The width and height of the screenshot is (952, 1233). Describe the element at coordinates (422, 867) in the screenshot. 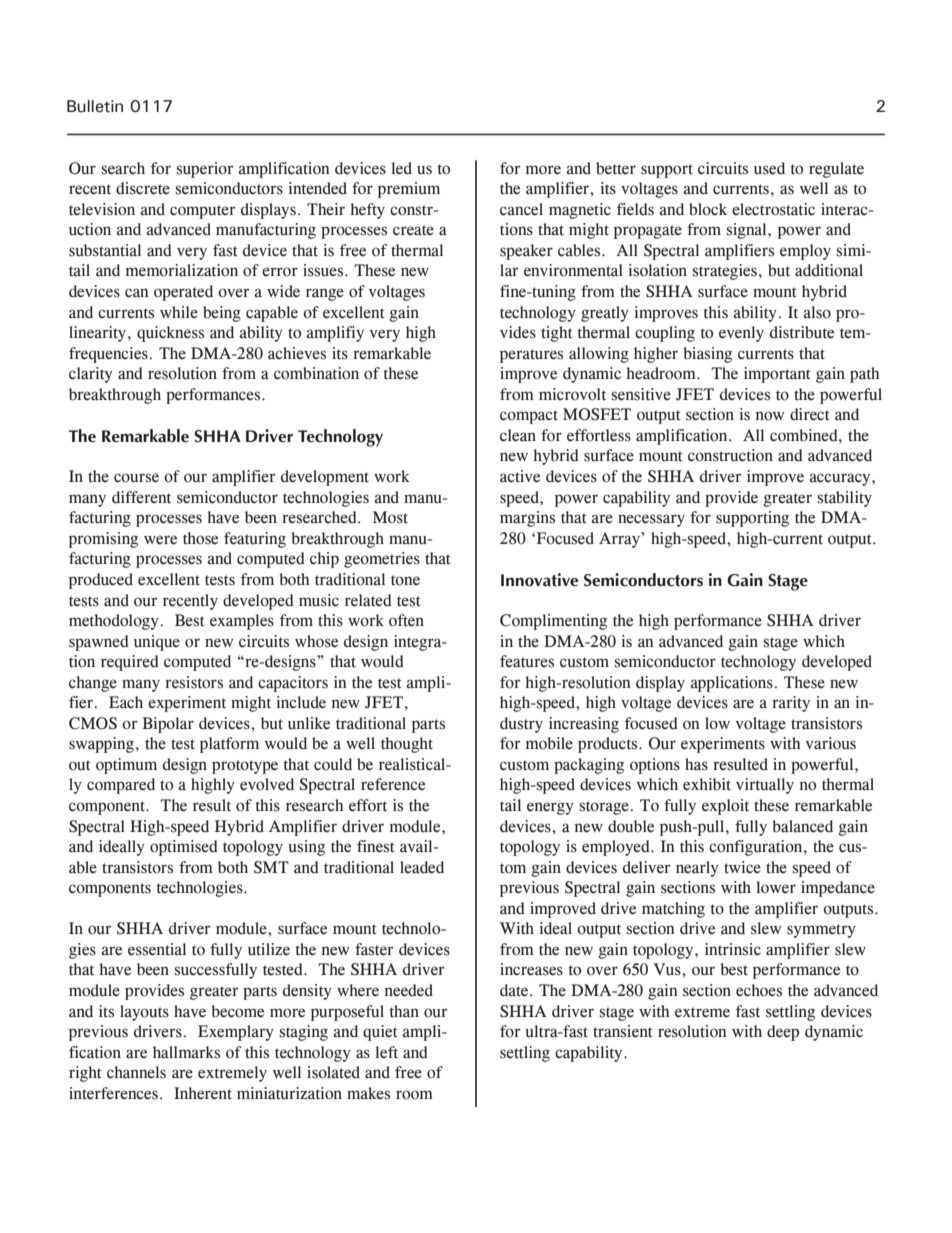

I see `leaded` at that location.
